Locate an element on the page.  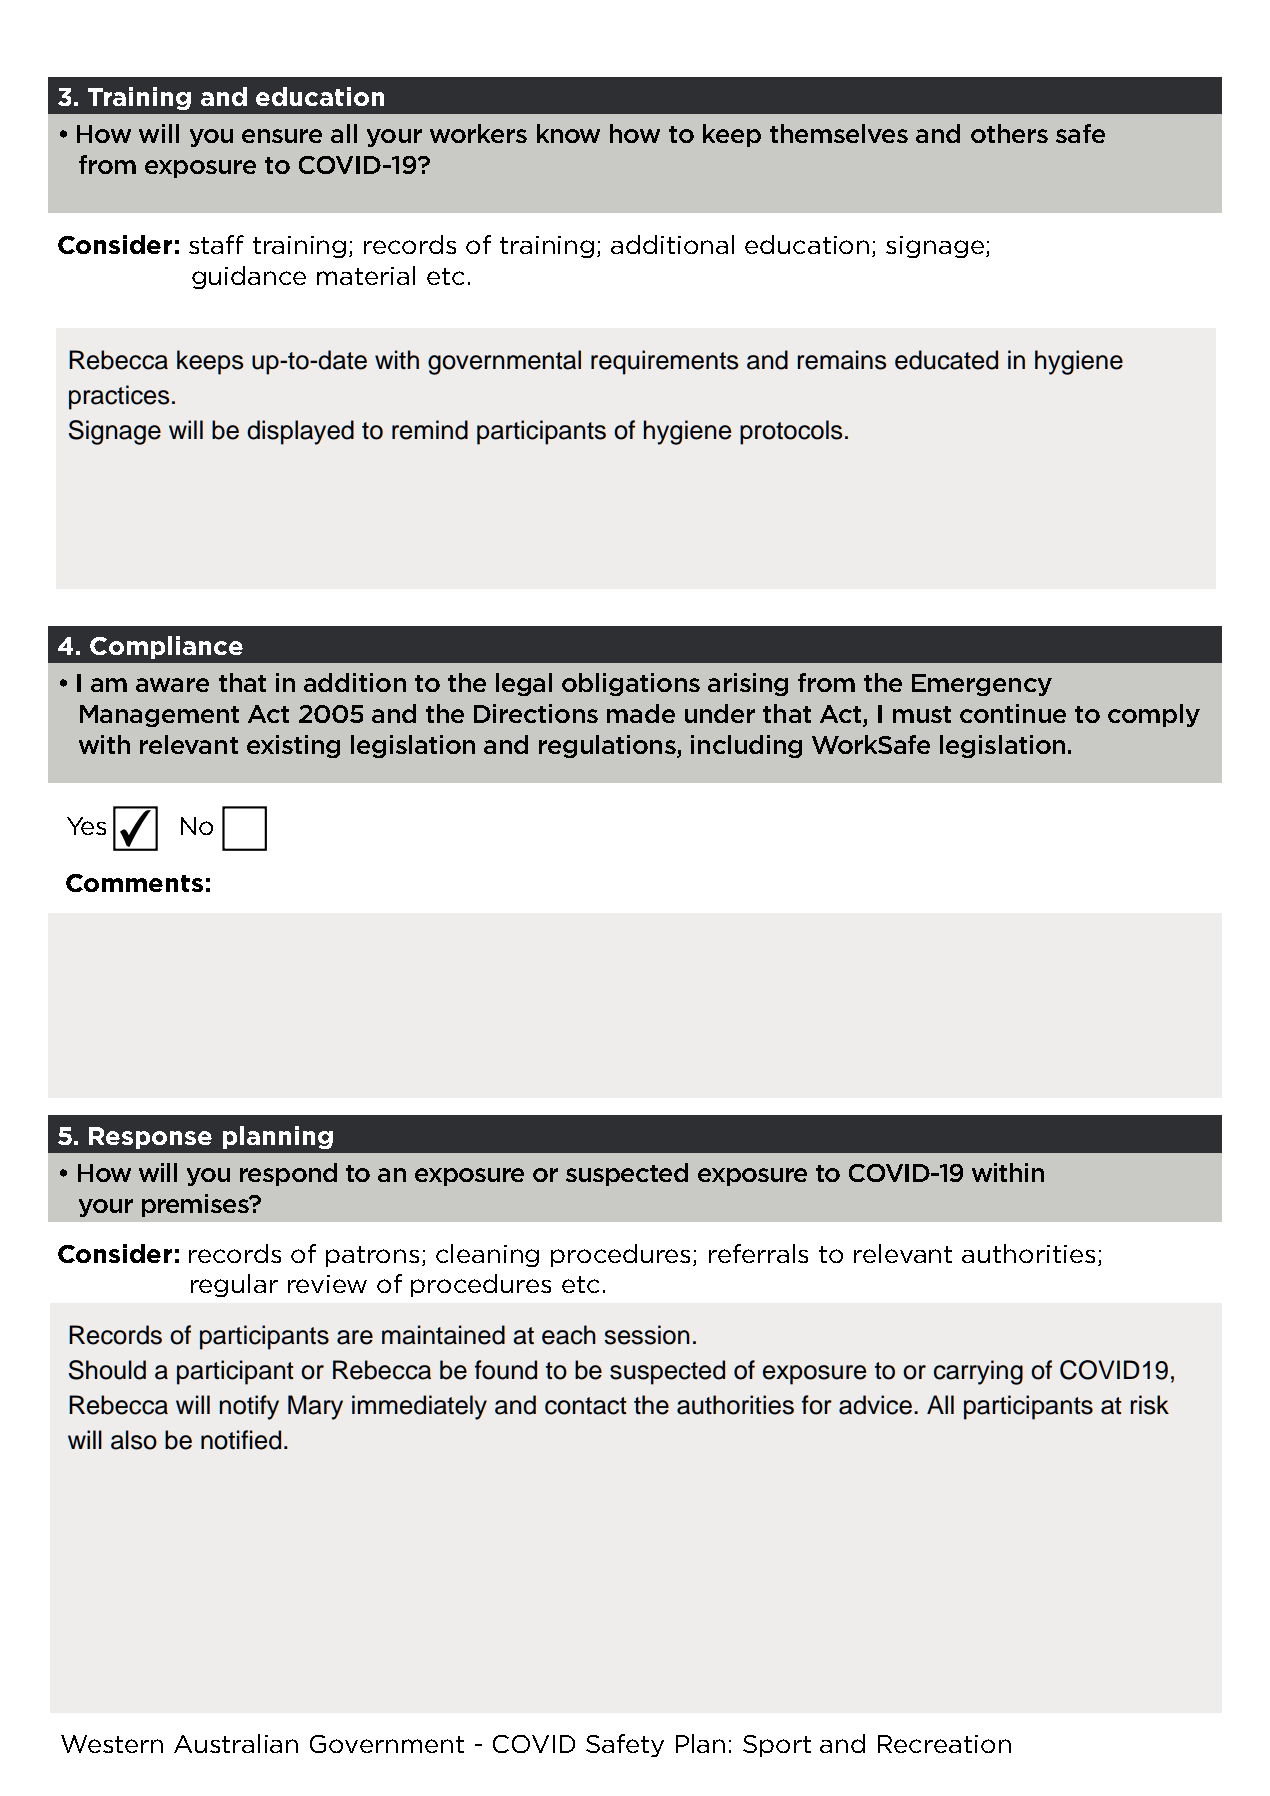
staff is located at coordinates (216, 244).
